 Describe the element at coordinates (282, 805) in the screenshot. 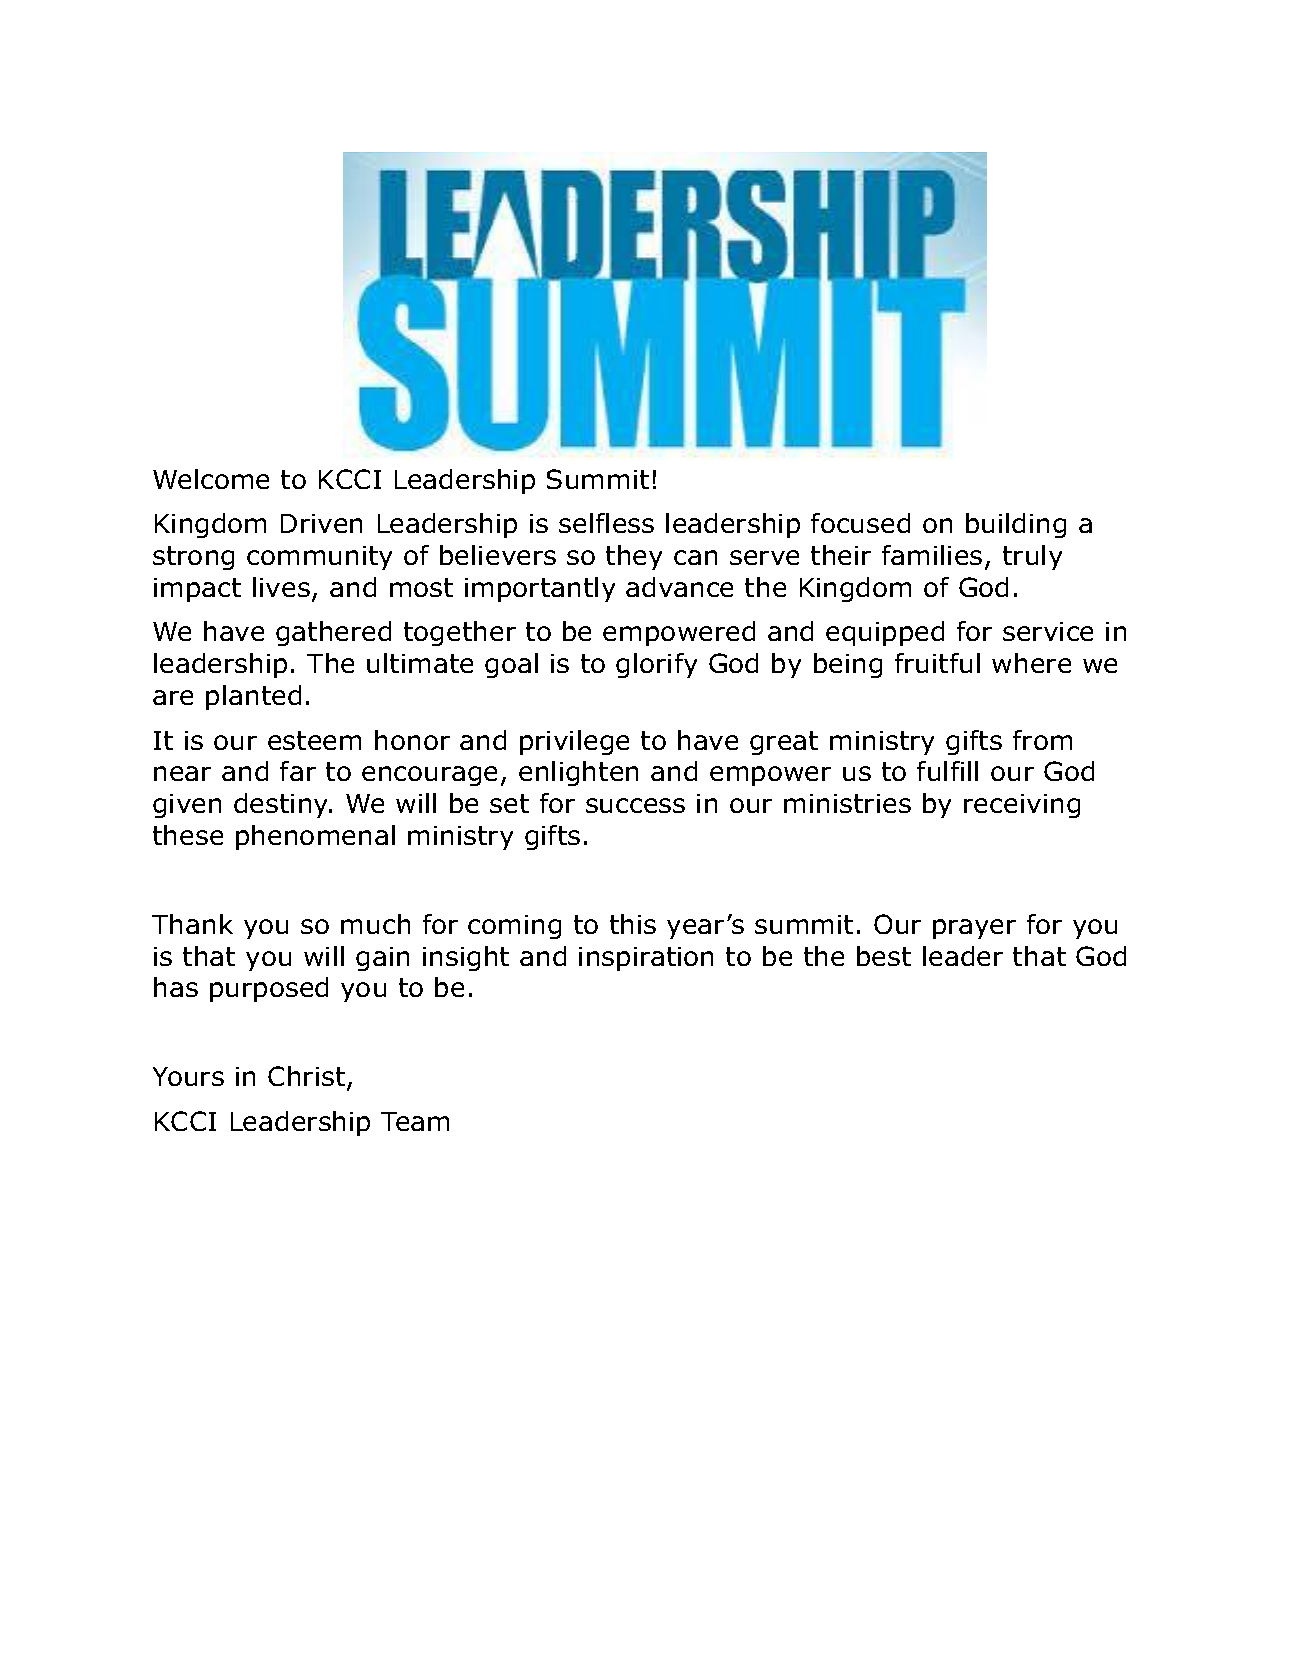

I see `destiny` at that location.
